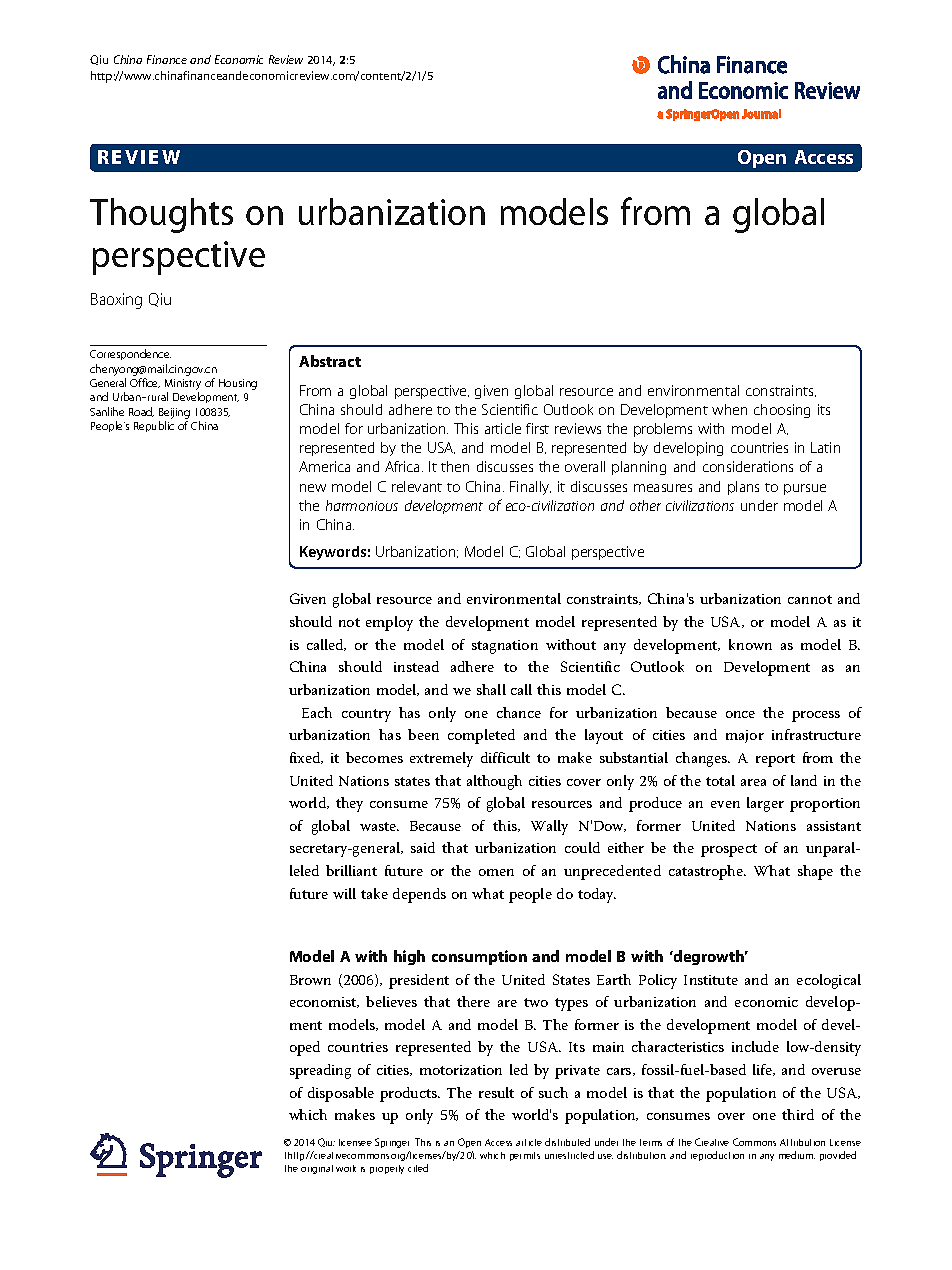  Describe the element at coordinates (729, 409) in the image. I see `when` at that location.
